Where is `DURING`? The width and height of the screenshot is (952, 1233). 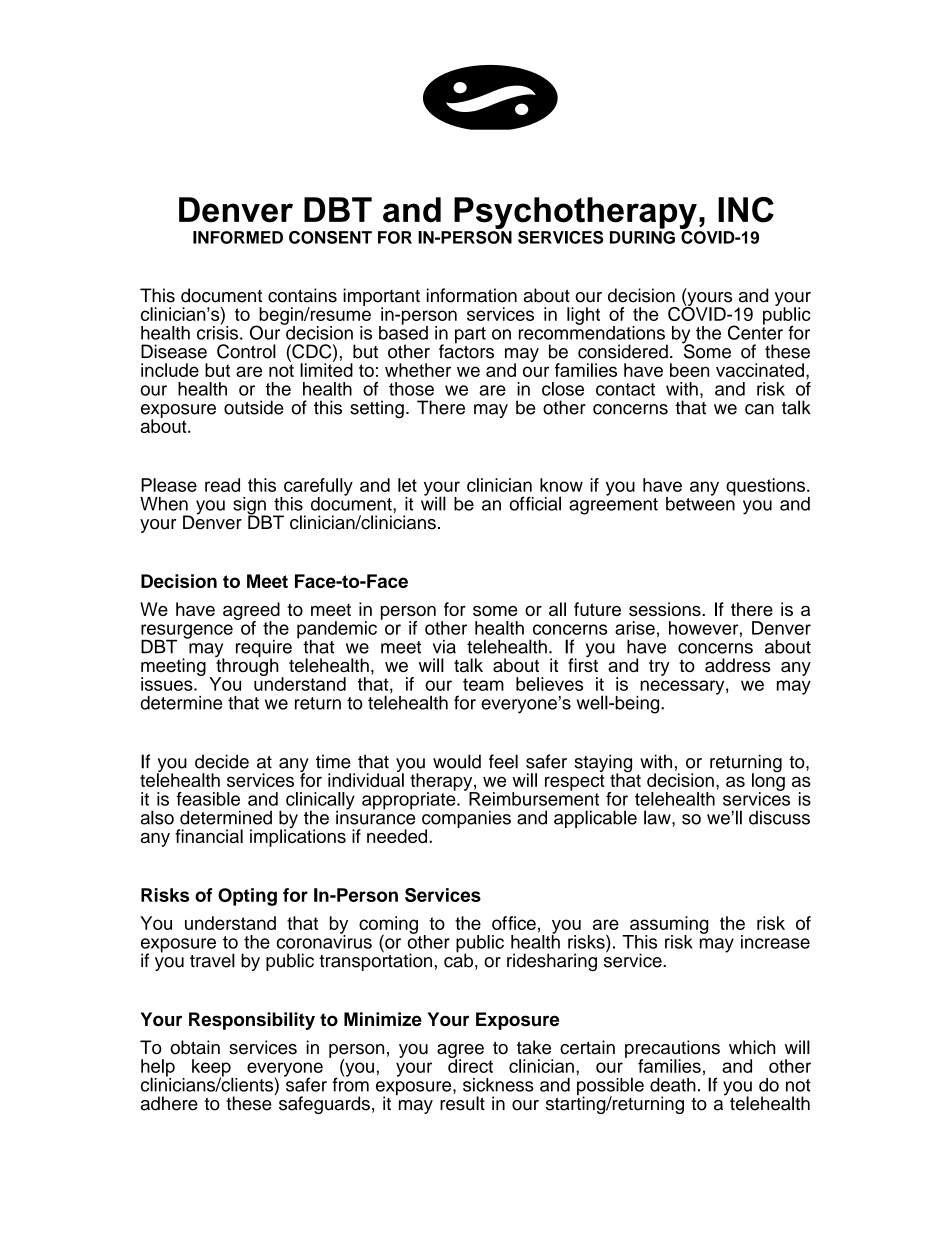
DURING is located at coordinates (642, 237).
